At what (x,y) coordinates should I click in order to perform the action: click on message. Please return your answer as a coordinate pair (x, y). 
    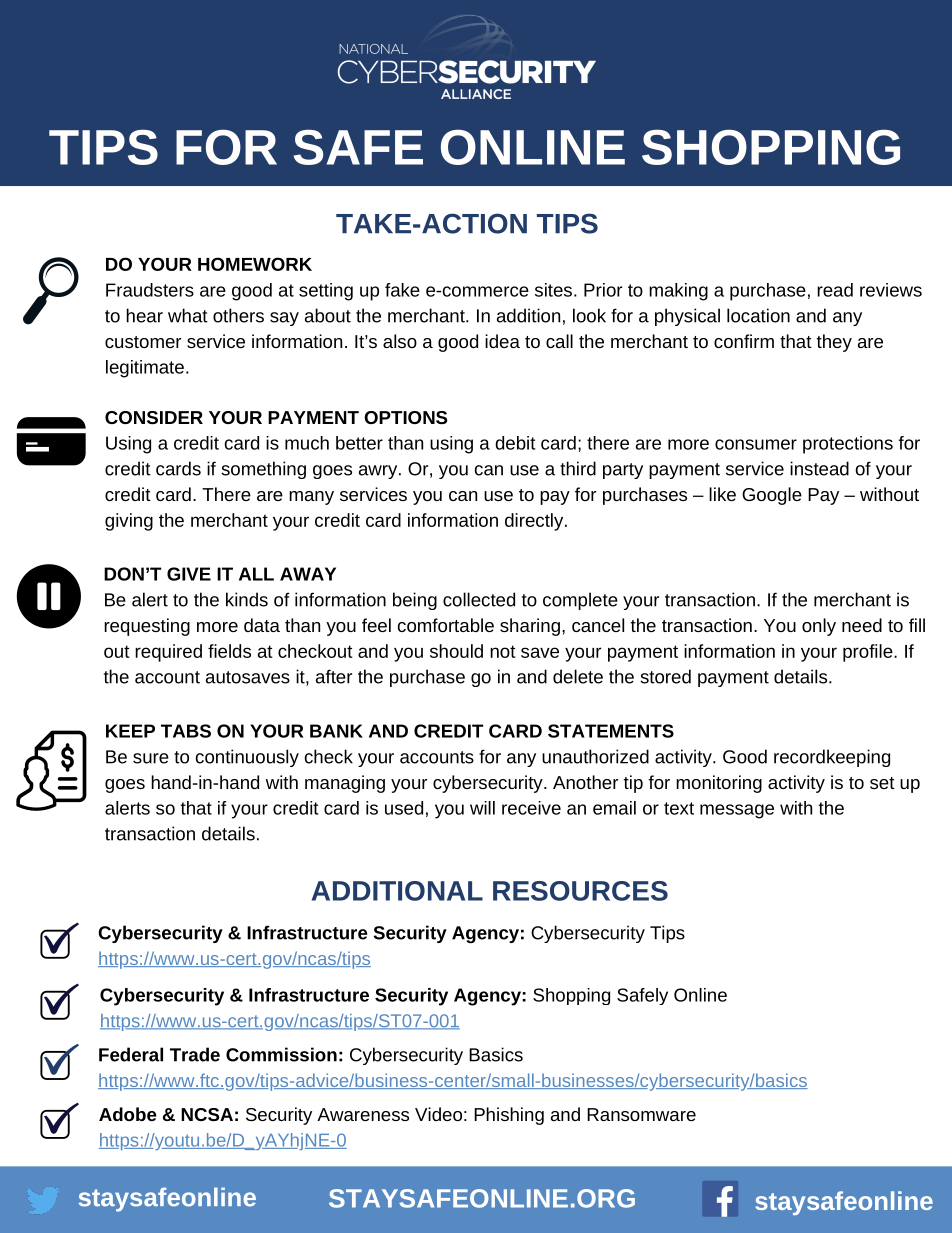
    Looking at the image, I should click on (737, 811).
